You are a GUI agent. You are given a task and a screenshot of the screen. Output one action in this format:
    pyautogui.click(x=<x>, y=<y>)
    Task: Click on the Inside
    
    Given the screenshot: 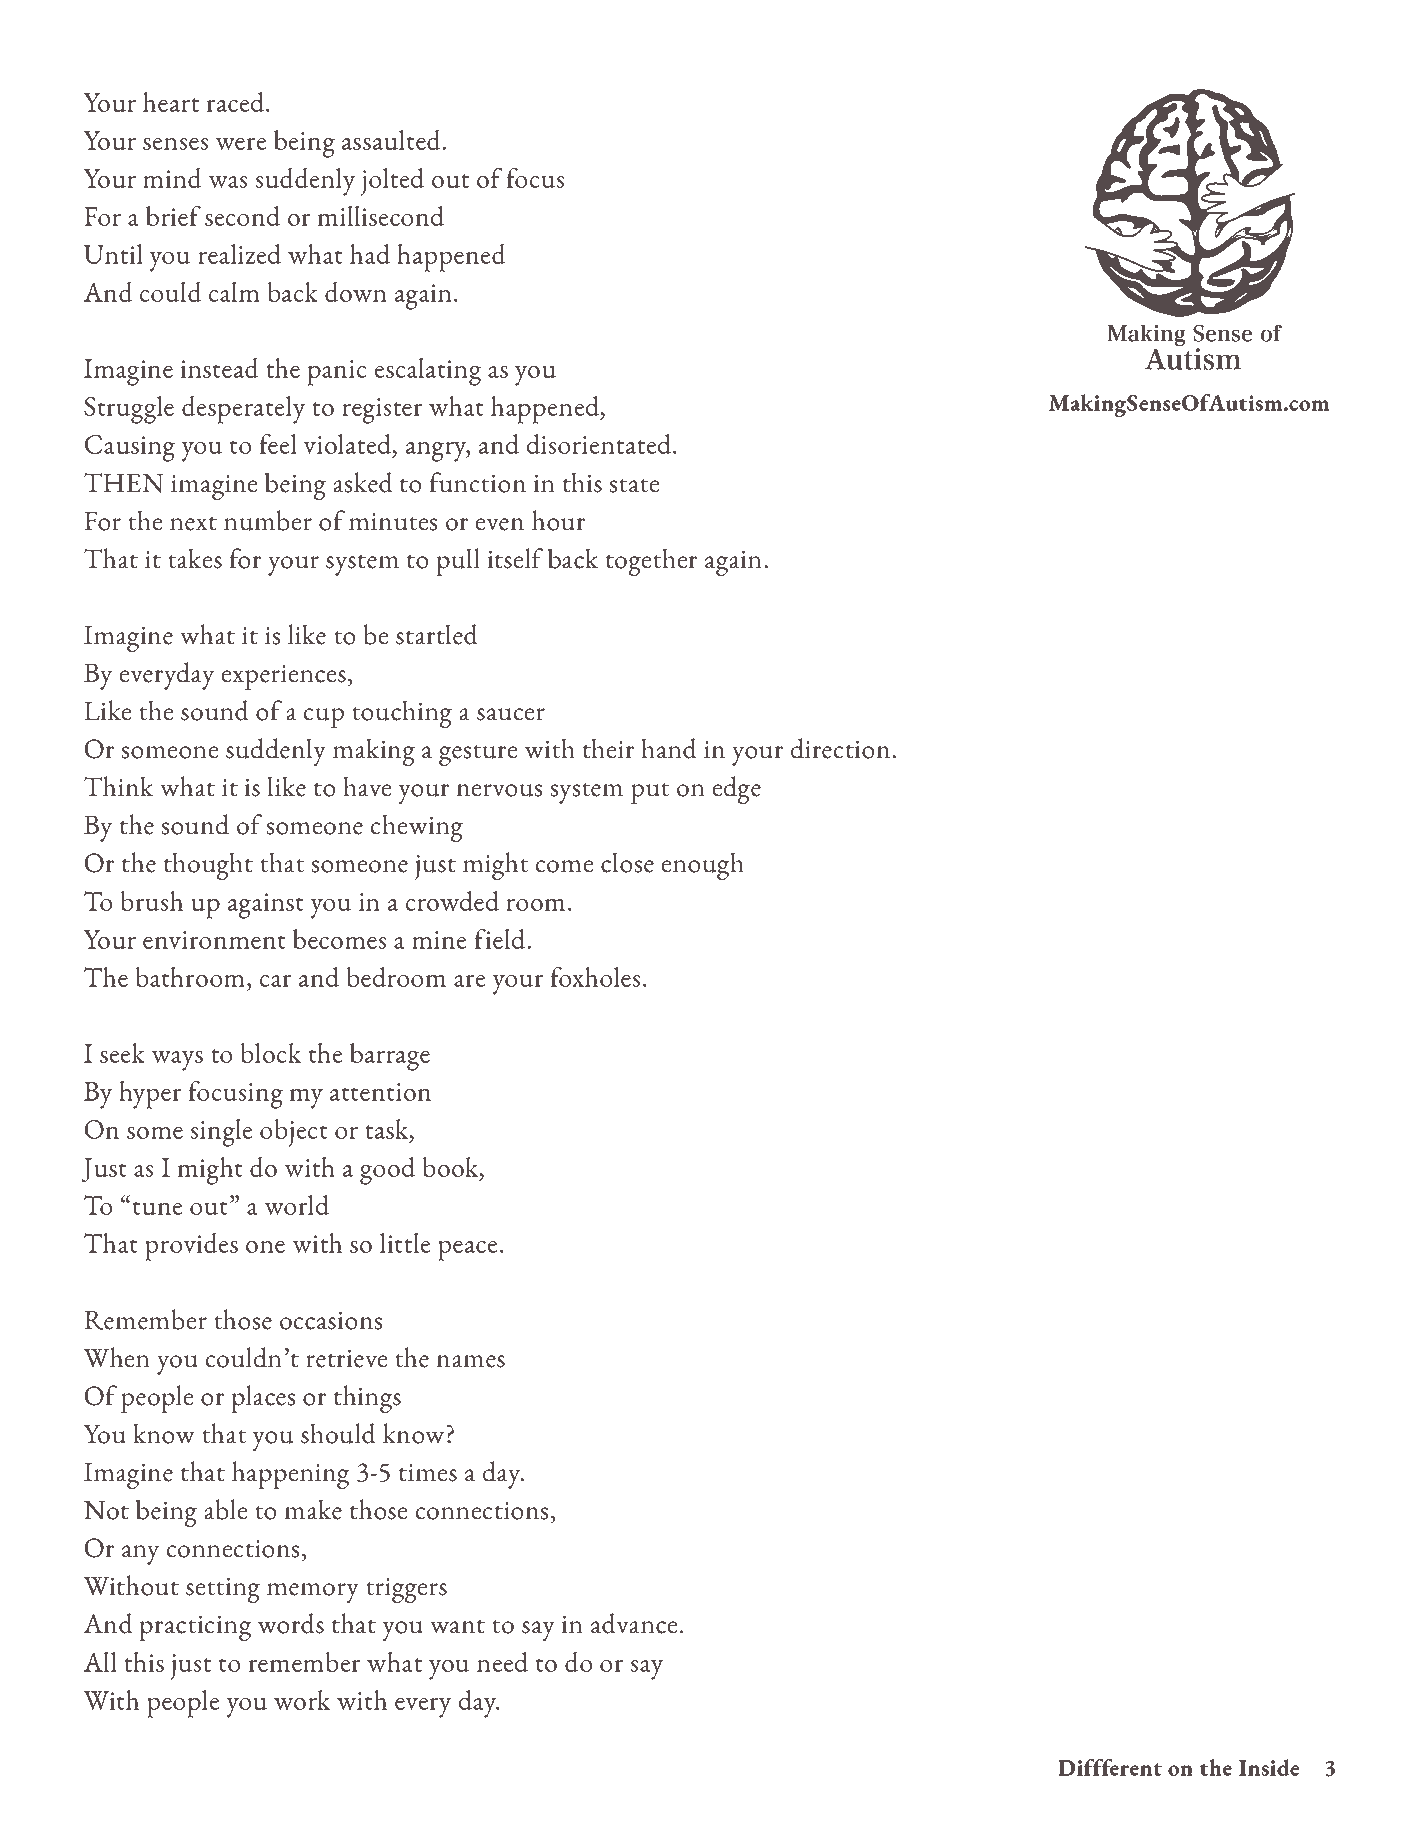 What is the action you would take?
    pyautogui.click(x=1269, y=1767)
